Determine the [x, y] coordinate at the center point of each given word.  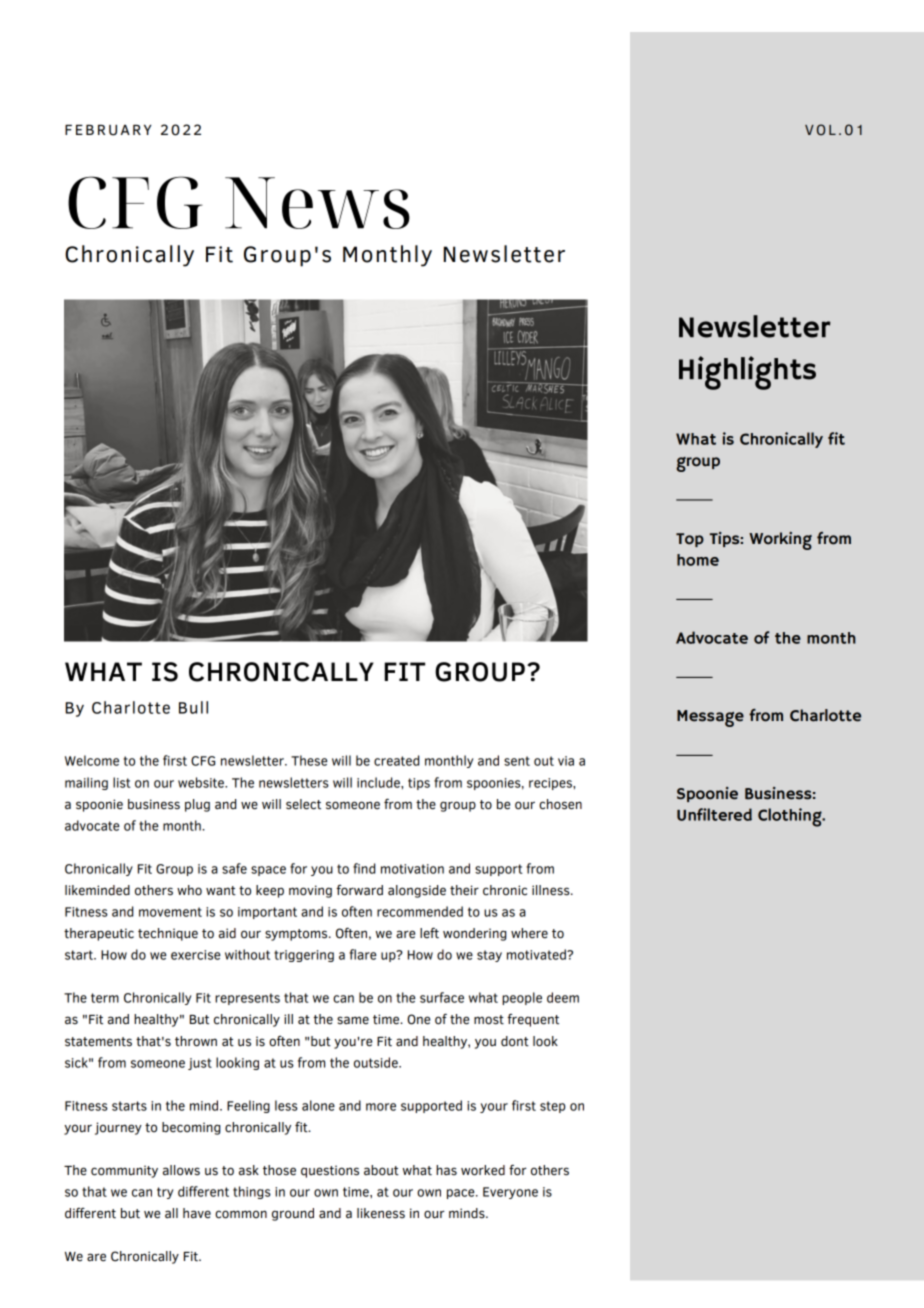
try [165, 1193]
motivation [412, 869]
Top [690, 540]
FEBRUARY [108, 130]
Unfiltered [714, 814]
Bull [193, 707]
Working [780, 540]
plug [197, 805]
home [698, 560]
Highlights [747, 373]
